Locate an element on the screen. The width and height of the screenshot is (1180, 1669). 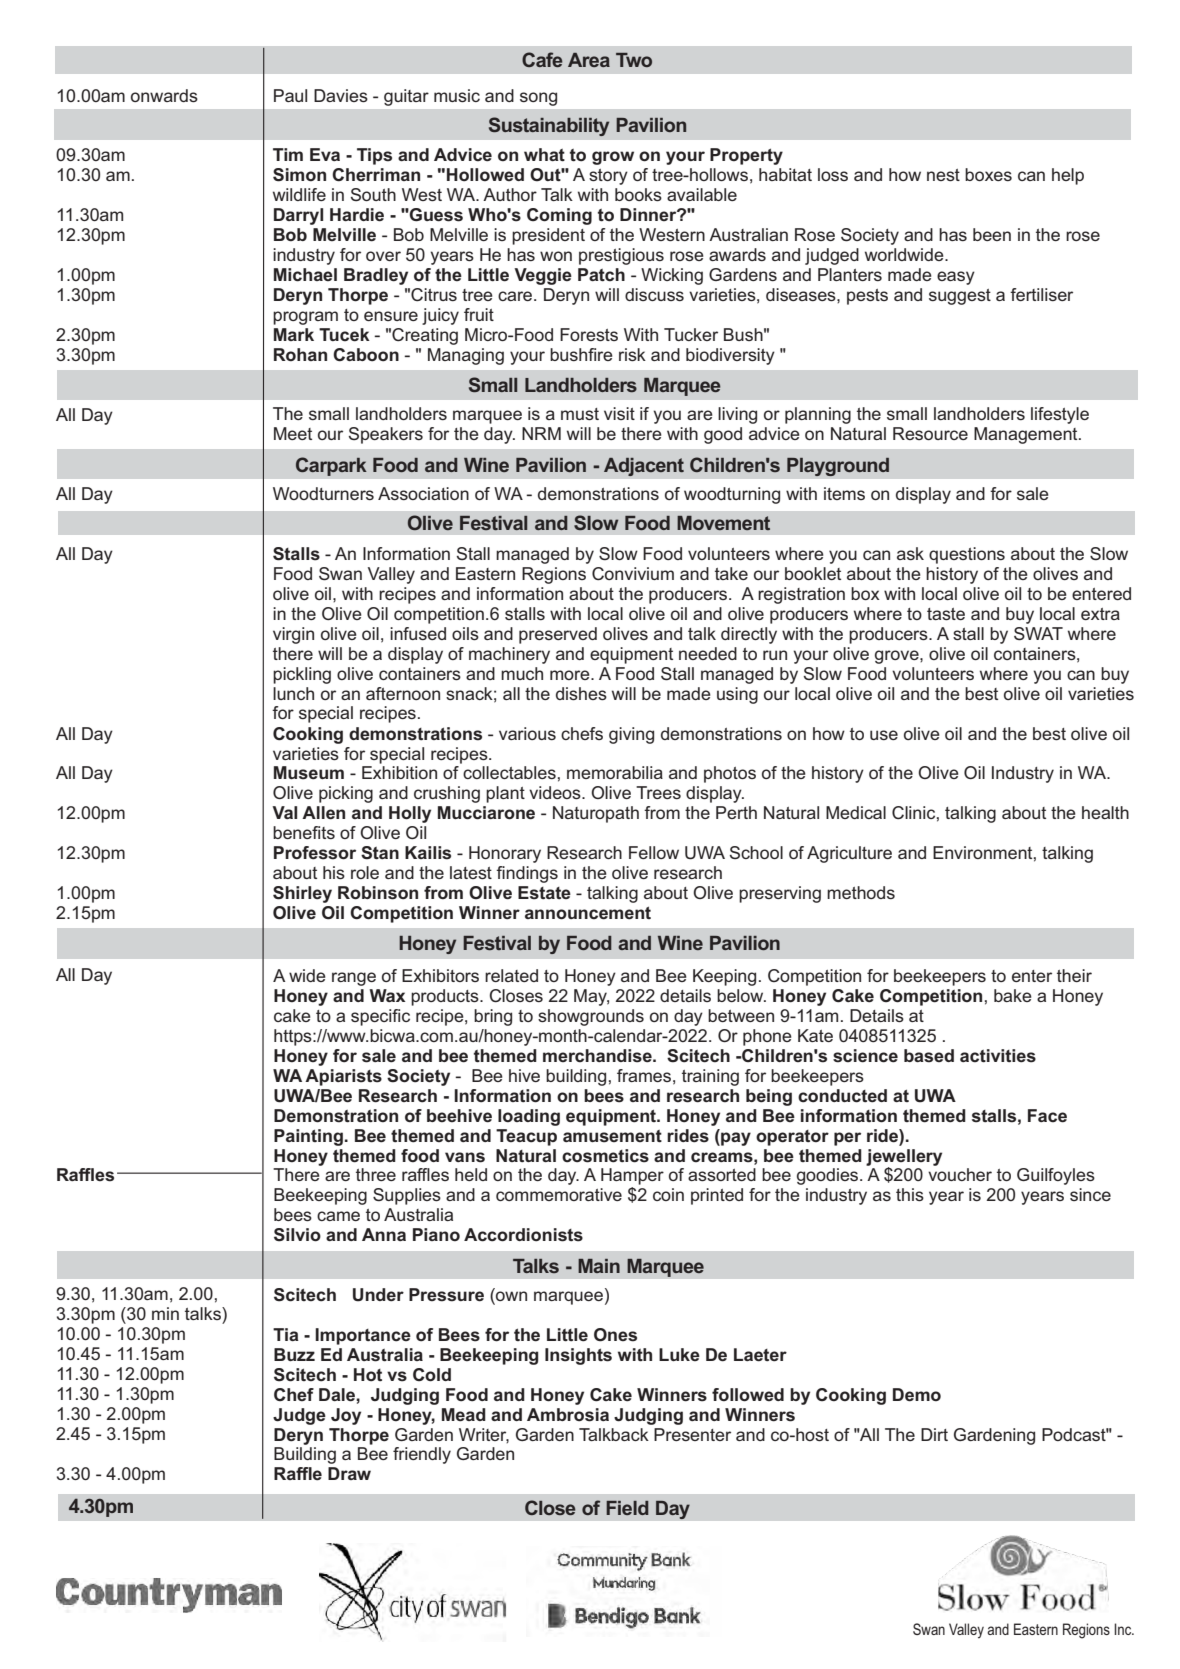
Face is located at coordinates (1047, 1116).
